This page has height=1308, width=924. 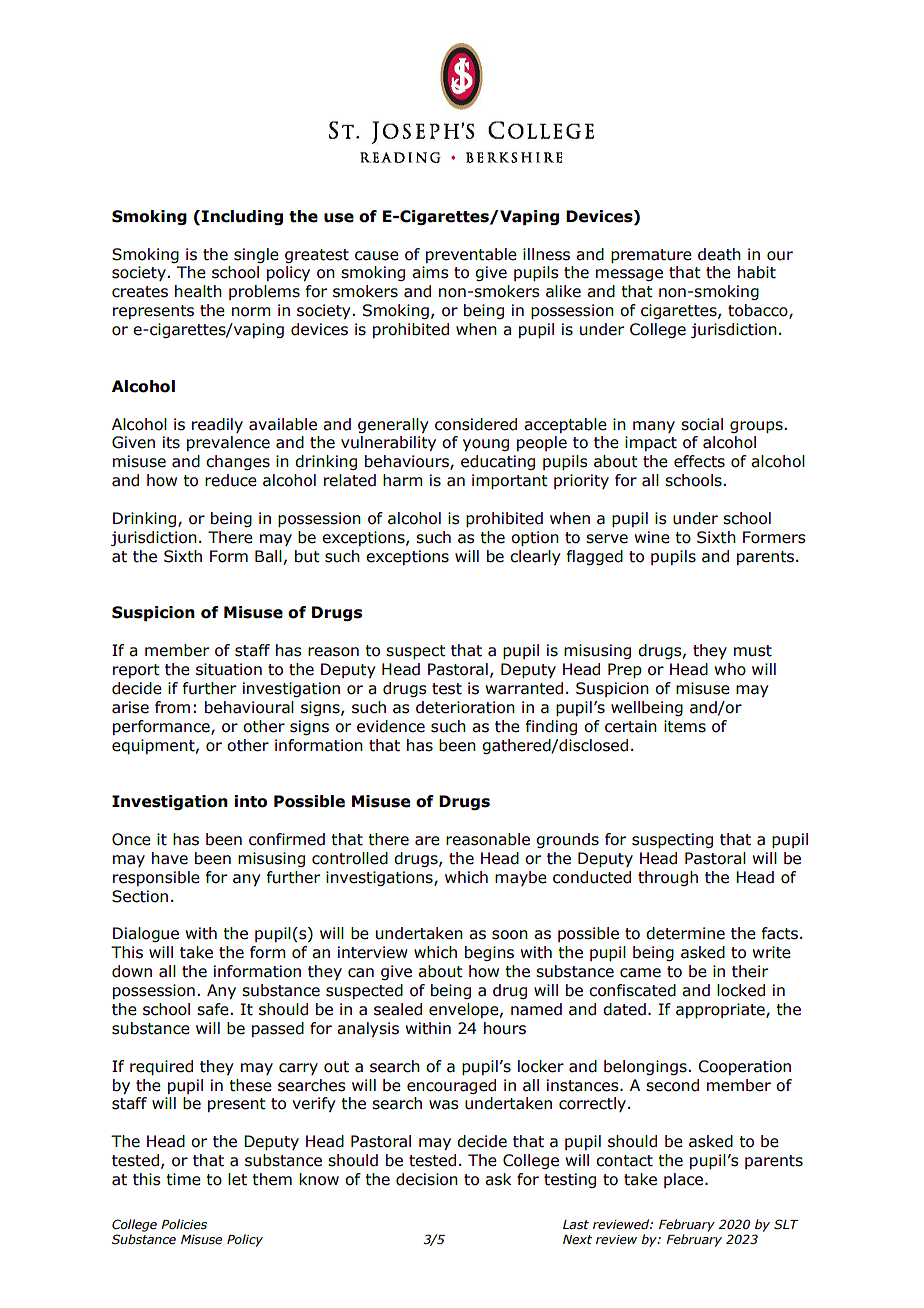 I want to click on death, so click(x=719, y=254).
